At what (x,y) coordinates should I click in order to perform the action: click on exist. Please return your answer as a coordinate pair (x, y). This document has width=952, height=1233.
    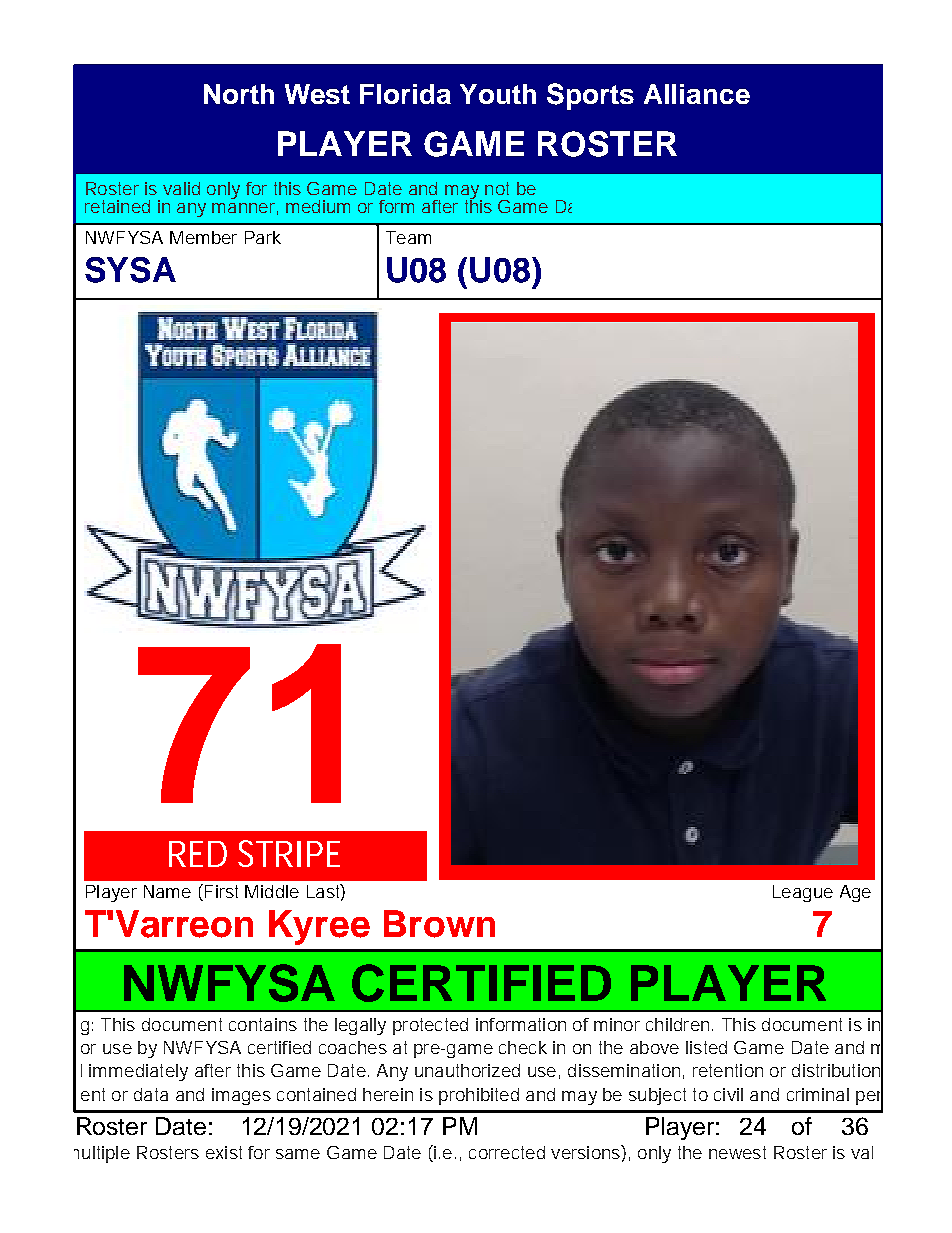
    Looking at the image, I should click on (224, 1152).
